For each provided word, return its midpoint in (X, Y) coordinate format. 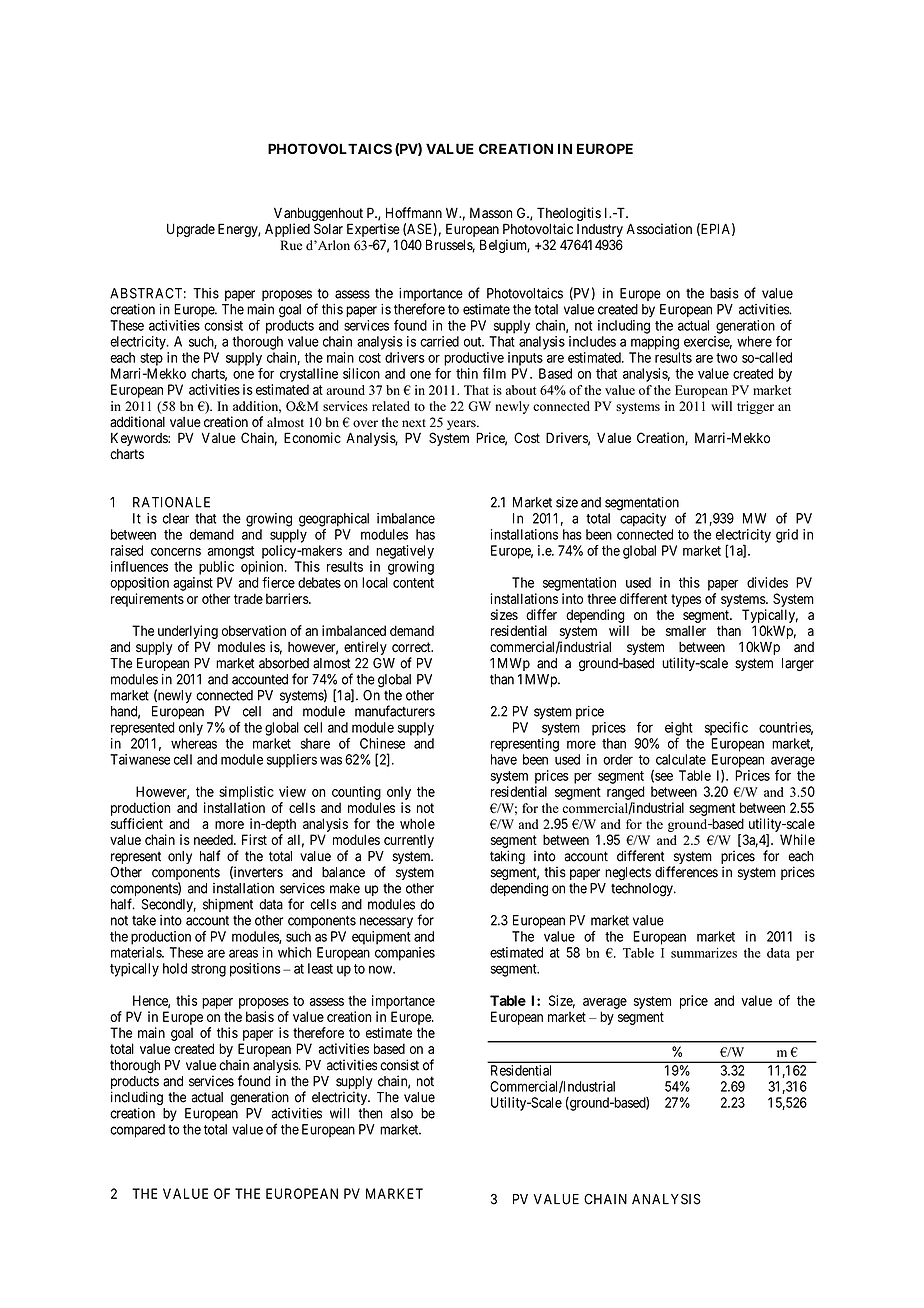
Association (659, 229)
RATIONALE (171, 502)
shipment (228, 905)
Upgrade (191, 230)
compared (137, 1131)
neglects (628, 873)
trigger (755, 407)
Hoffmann (414, 213)
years (462, 425)
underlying (188, 632)
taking (507, 857)
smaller (686, 630)
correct (412, 647)
